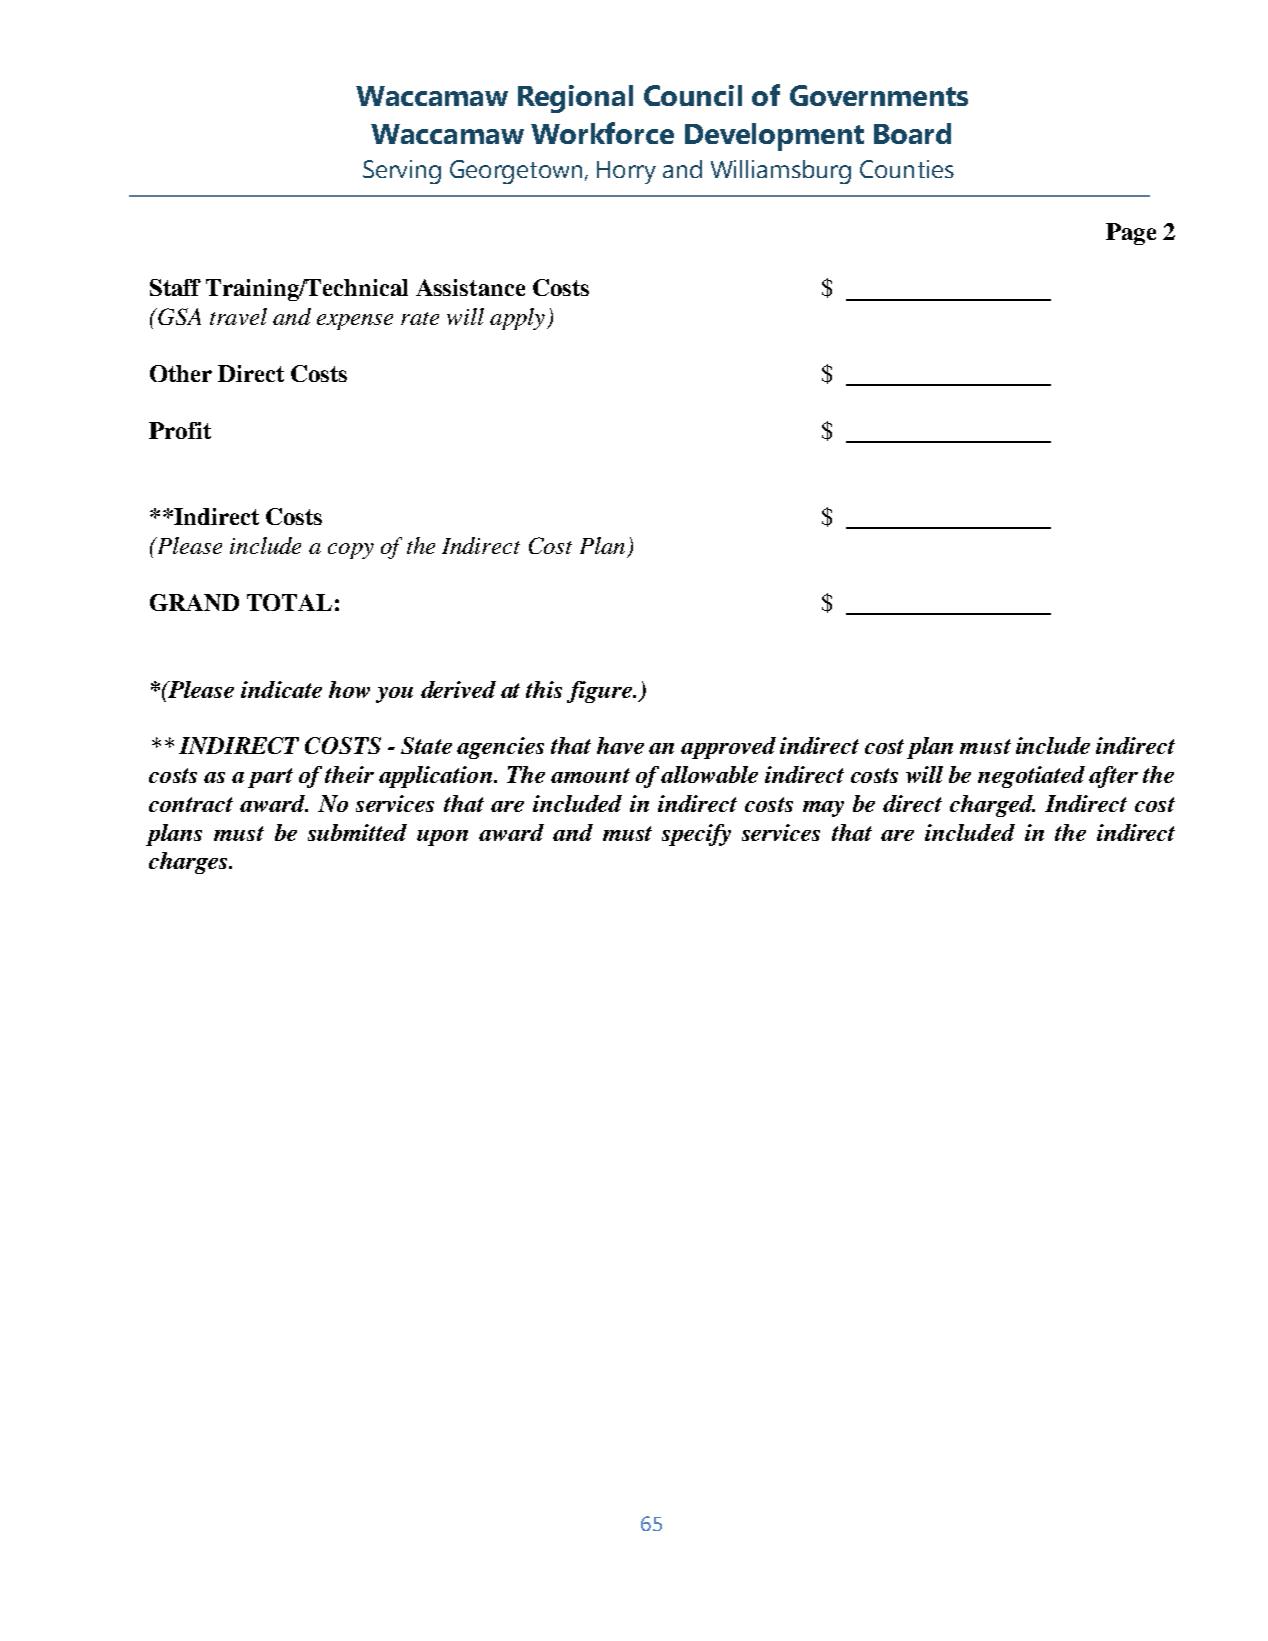 The image size is (1268, 1641). What do you see at coordinates (544, 689) in the image?
I see `this` at bounding box center [544, 689].
